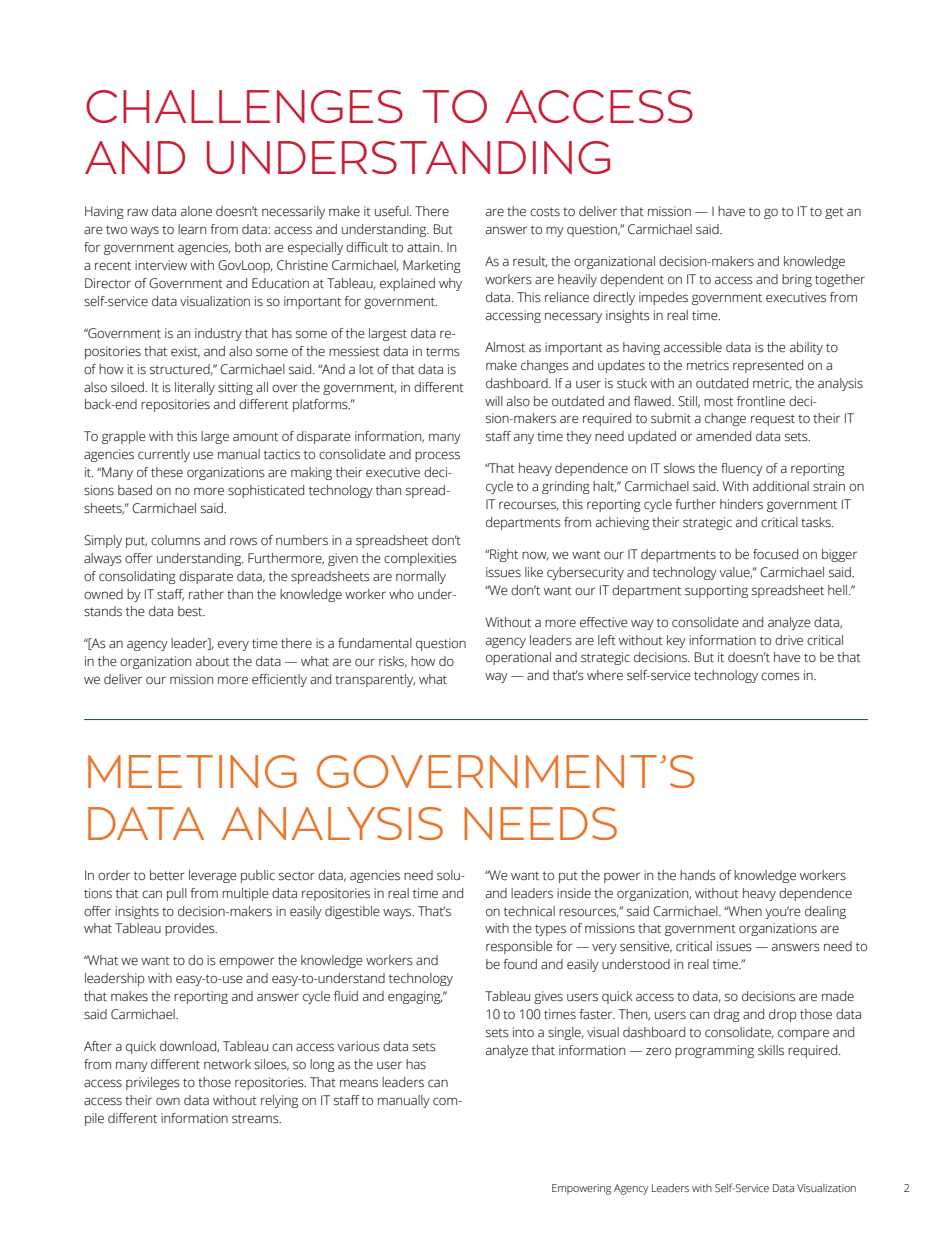 The image size is (952, 1233). I want to click on bring, so click(797, 280).
